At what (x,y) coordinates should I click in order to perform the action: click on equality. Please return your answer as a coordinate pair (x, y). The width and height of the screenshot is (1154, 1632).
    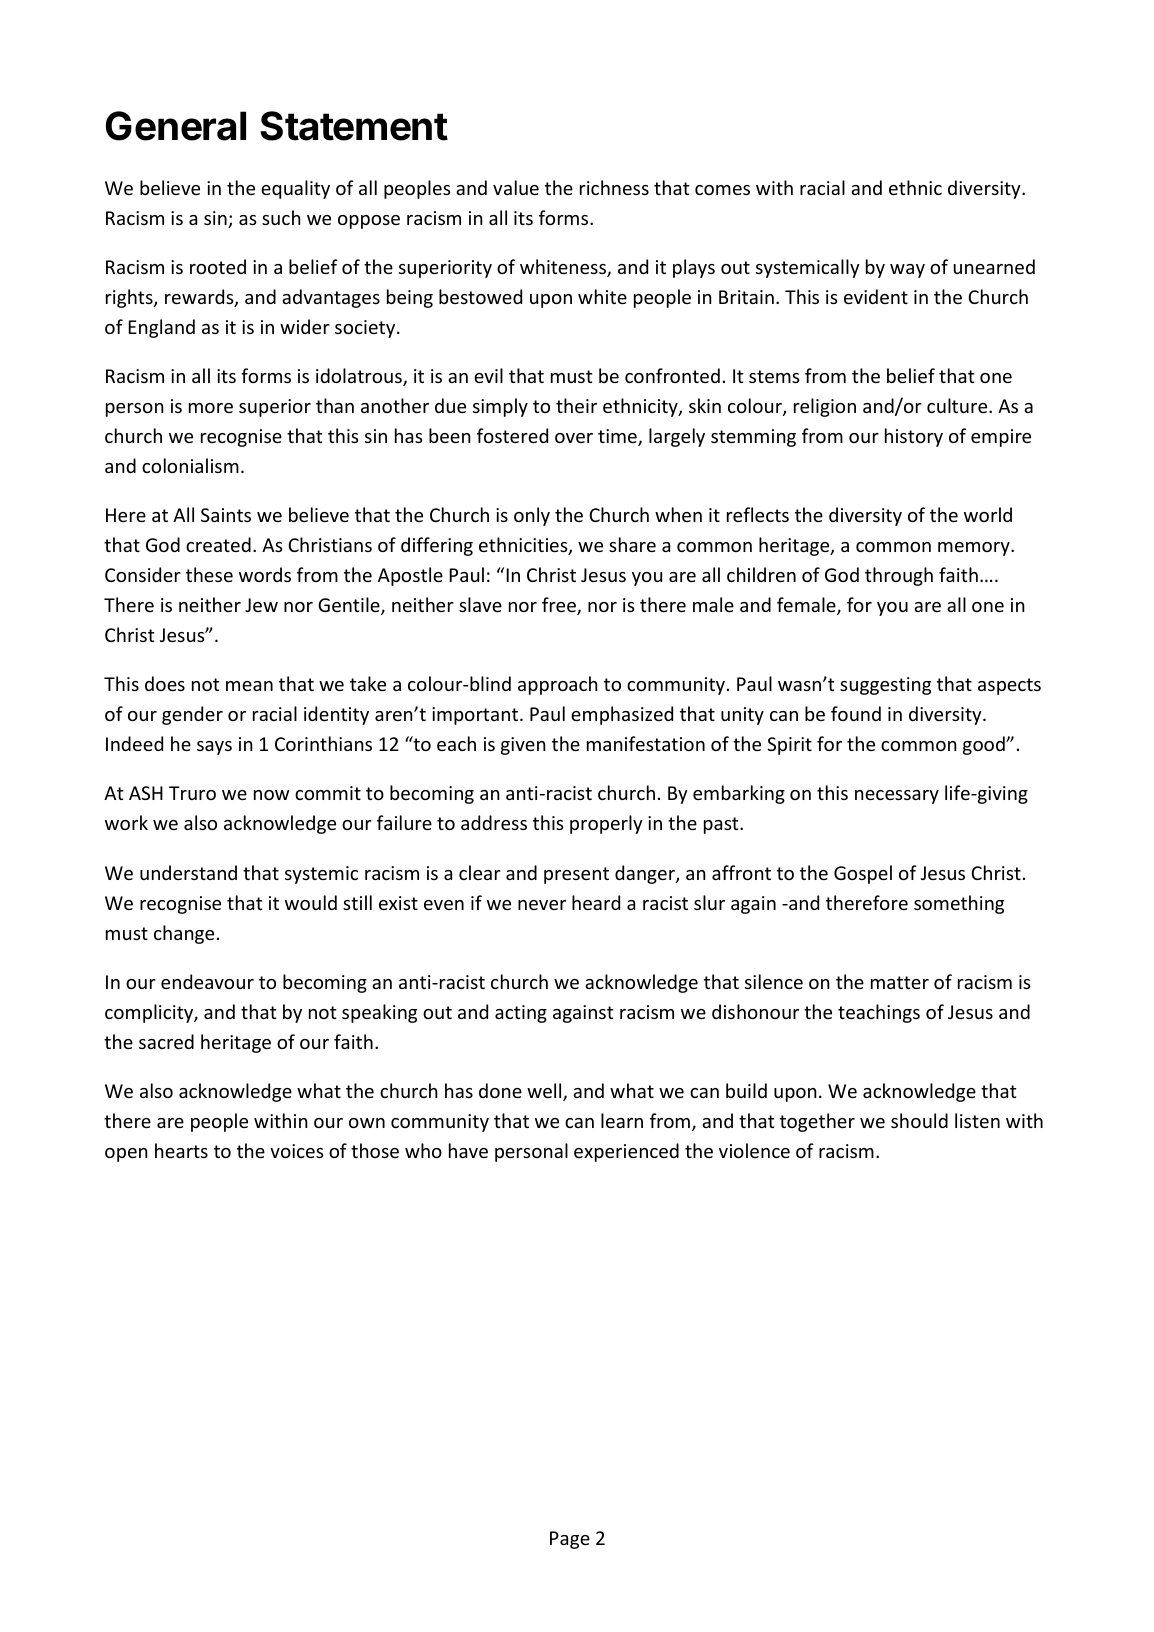
    Looking at the image, I should click on (295, 189).
